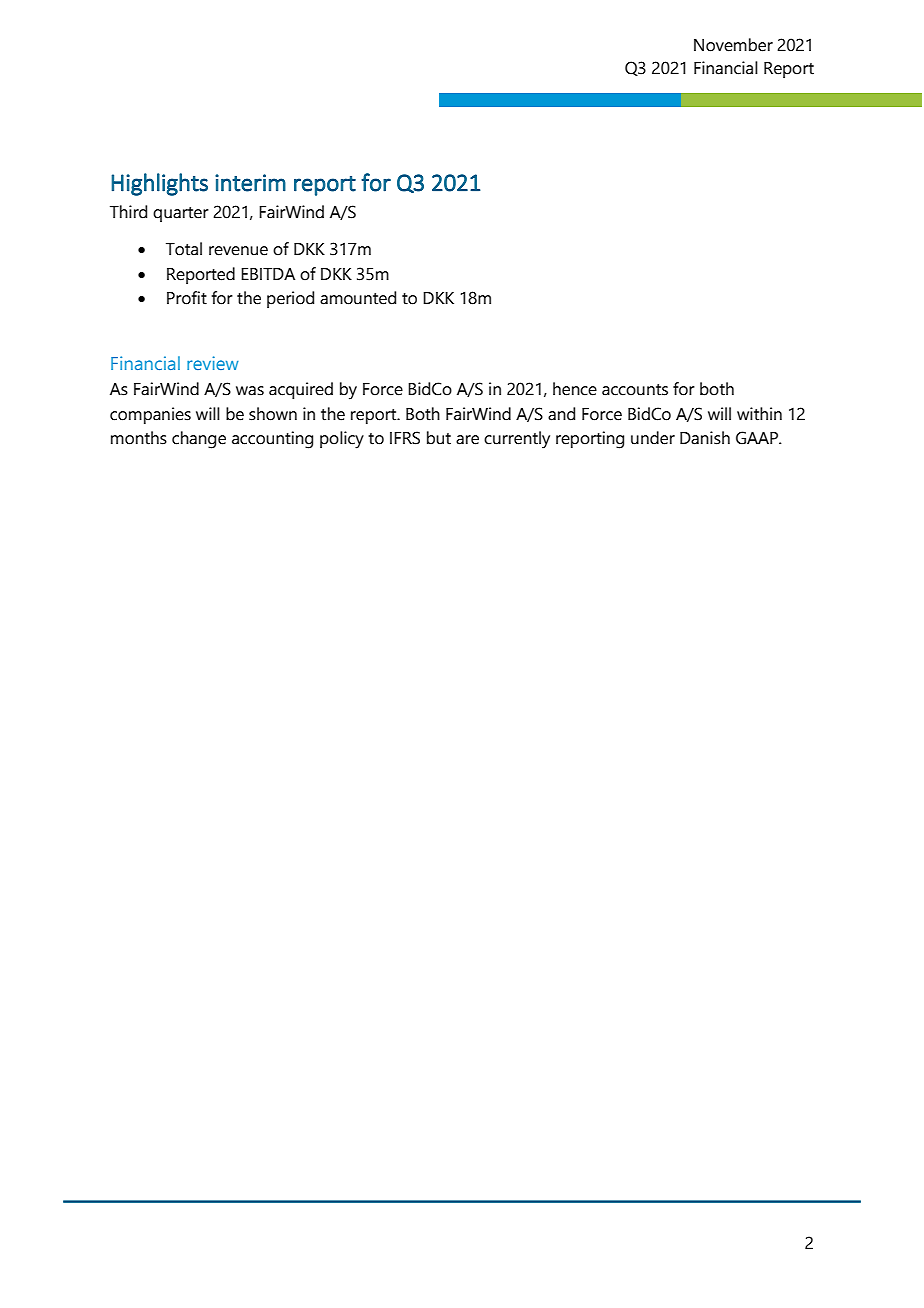 This screenshot has height=1308, width=924. What do you see at coordinates (250, 183) in the screenshot?
I see `interim` at bounding box center [250, 183].
